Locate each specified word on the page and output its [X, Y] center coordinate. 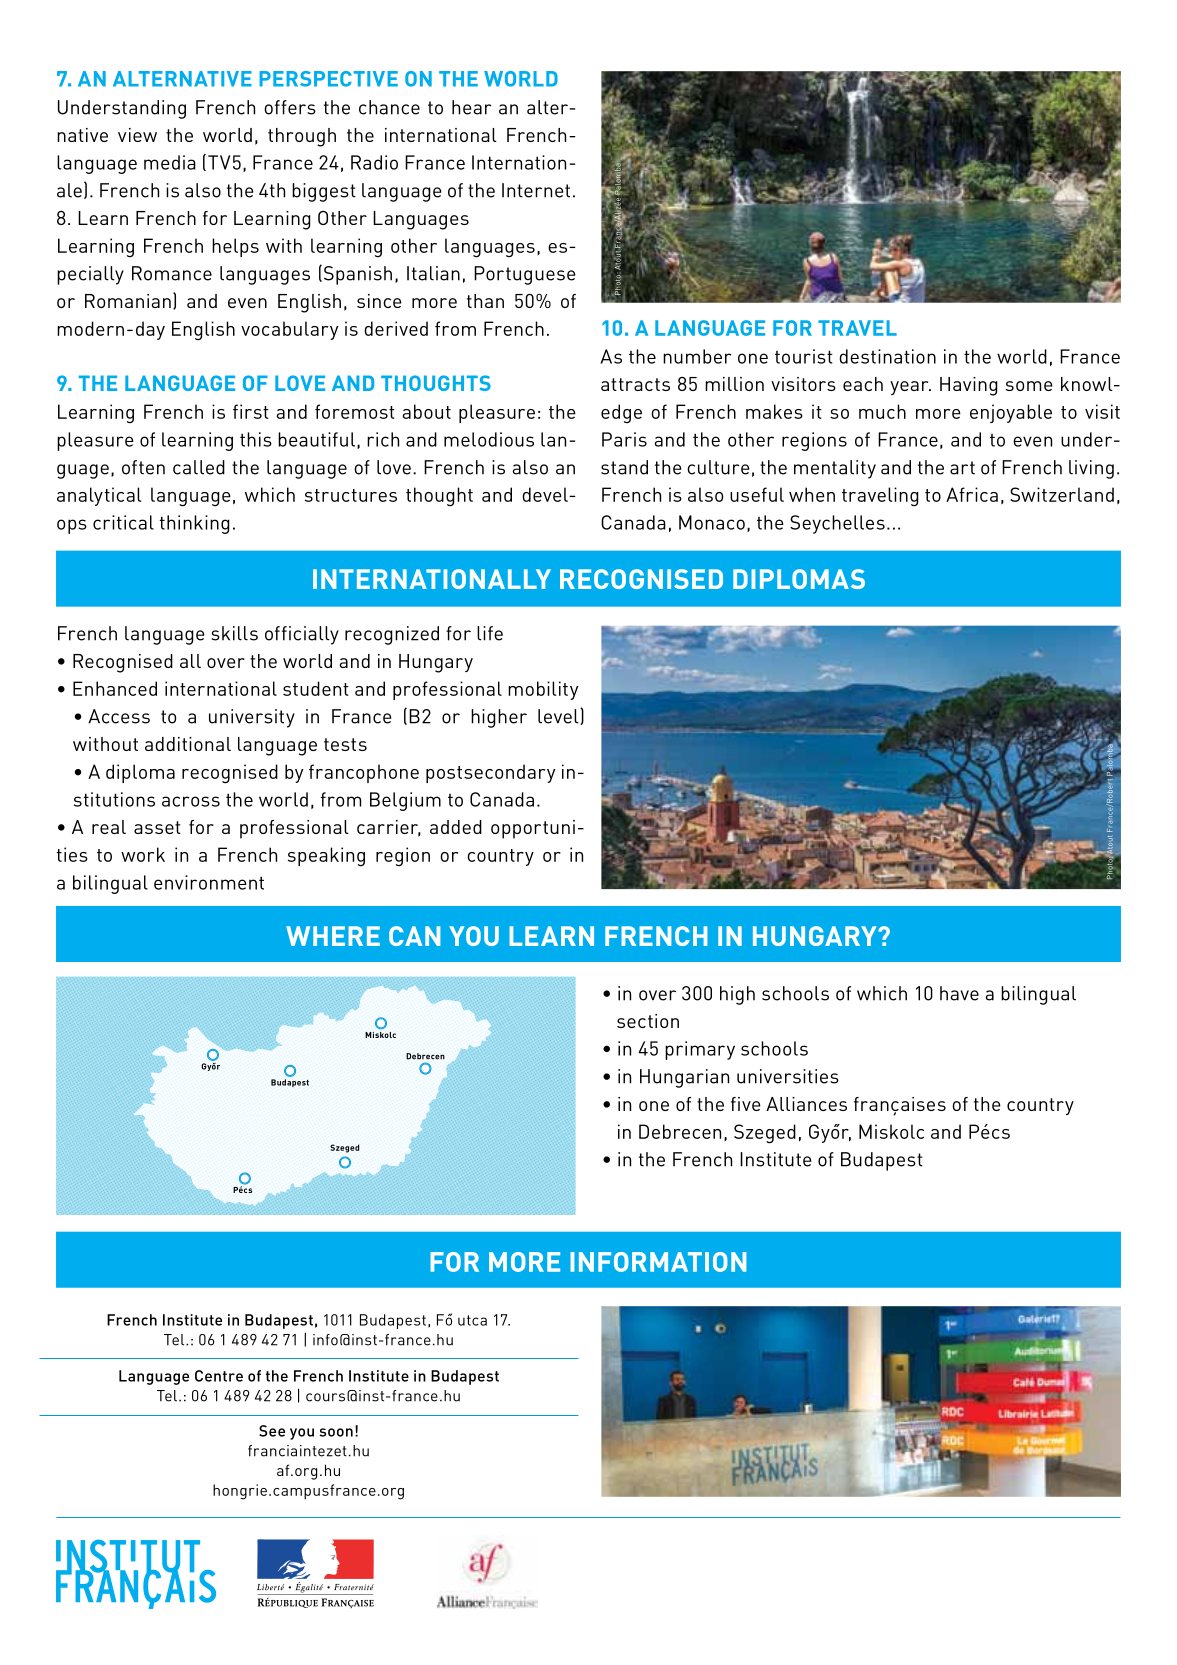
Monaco [712, 522]
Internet [536, 190]
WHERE [333, 936]
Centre [219, 1376]
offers [290, 107]
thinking [195, 524]
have [959, 993]
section [648, 1021]
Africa [972, 494]
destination [887, 356]
